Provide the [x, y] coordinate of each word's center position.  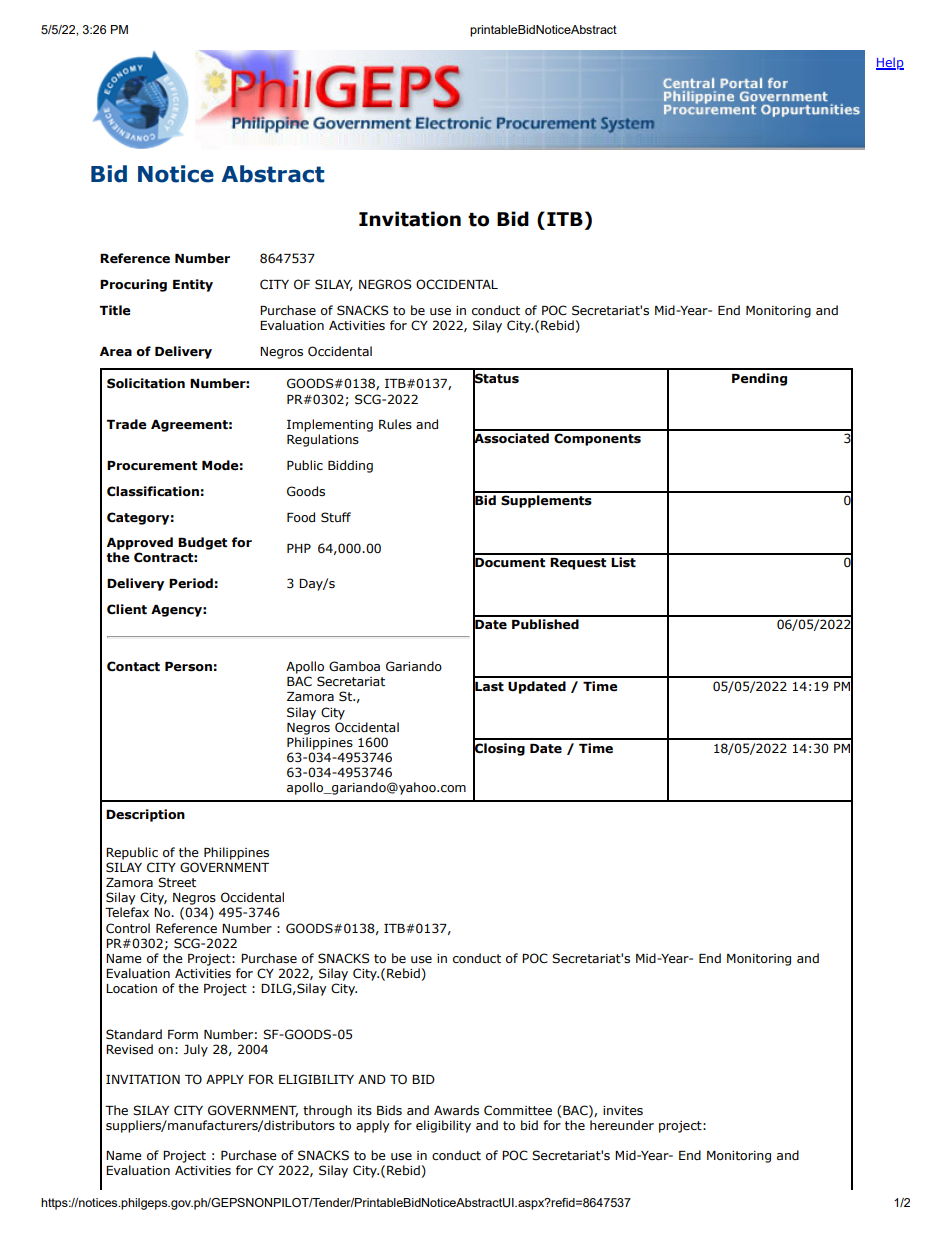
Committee [518, 1110]
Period [191, 583]
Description [145, 815]
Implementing [330, 425]
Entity [193, 285]
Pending [759, 379]
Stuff [336, 517]
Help [890, 63]
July [196, 1050]
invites [623, 1110]
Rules [395, 424]
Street [177, 882]
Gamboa [354, 666]
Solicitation [146, 383]
